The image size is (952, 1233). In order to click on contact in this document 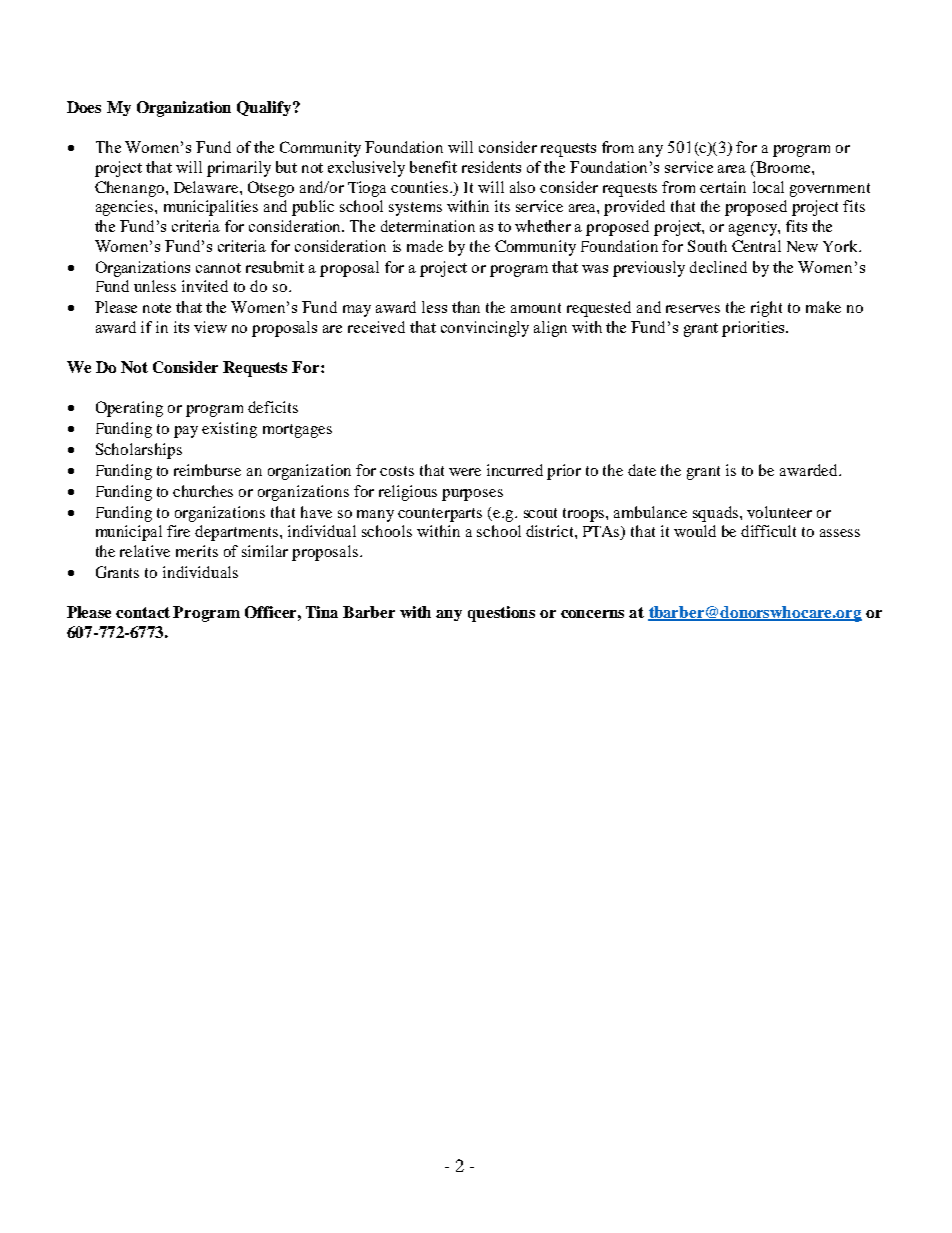, I will do `click(143, 612)`.
